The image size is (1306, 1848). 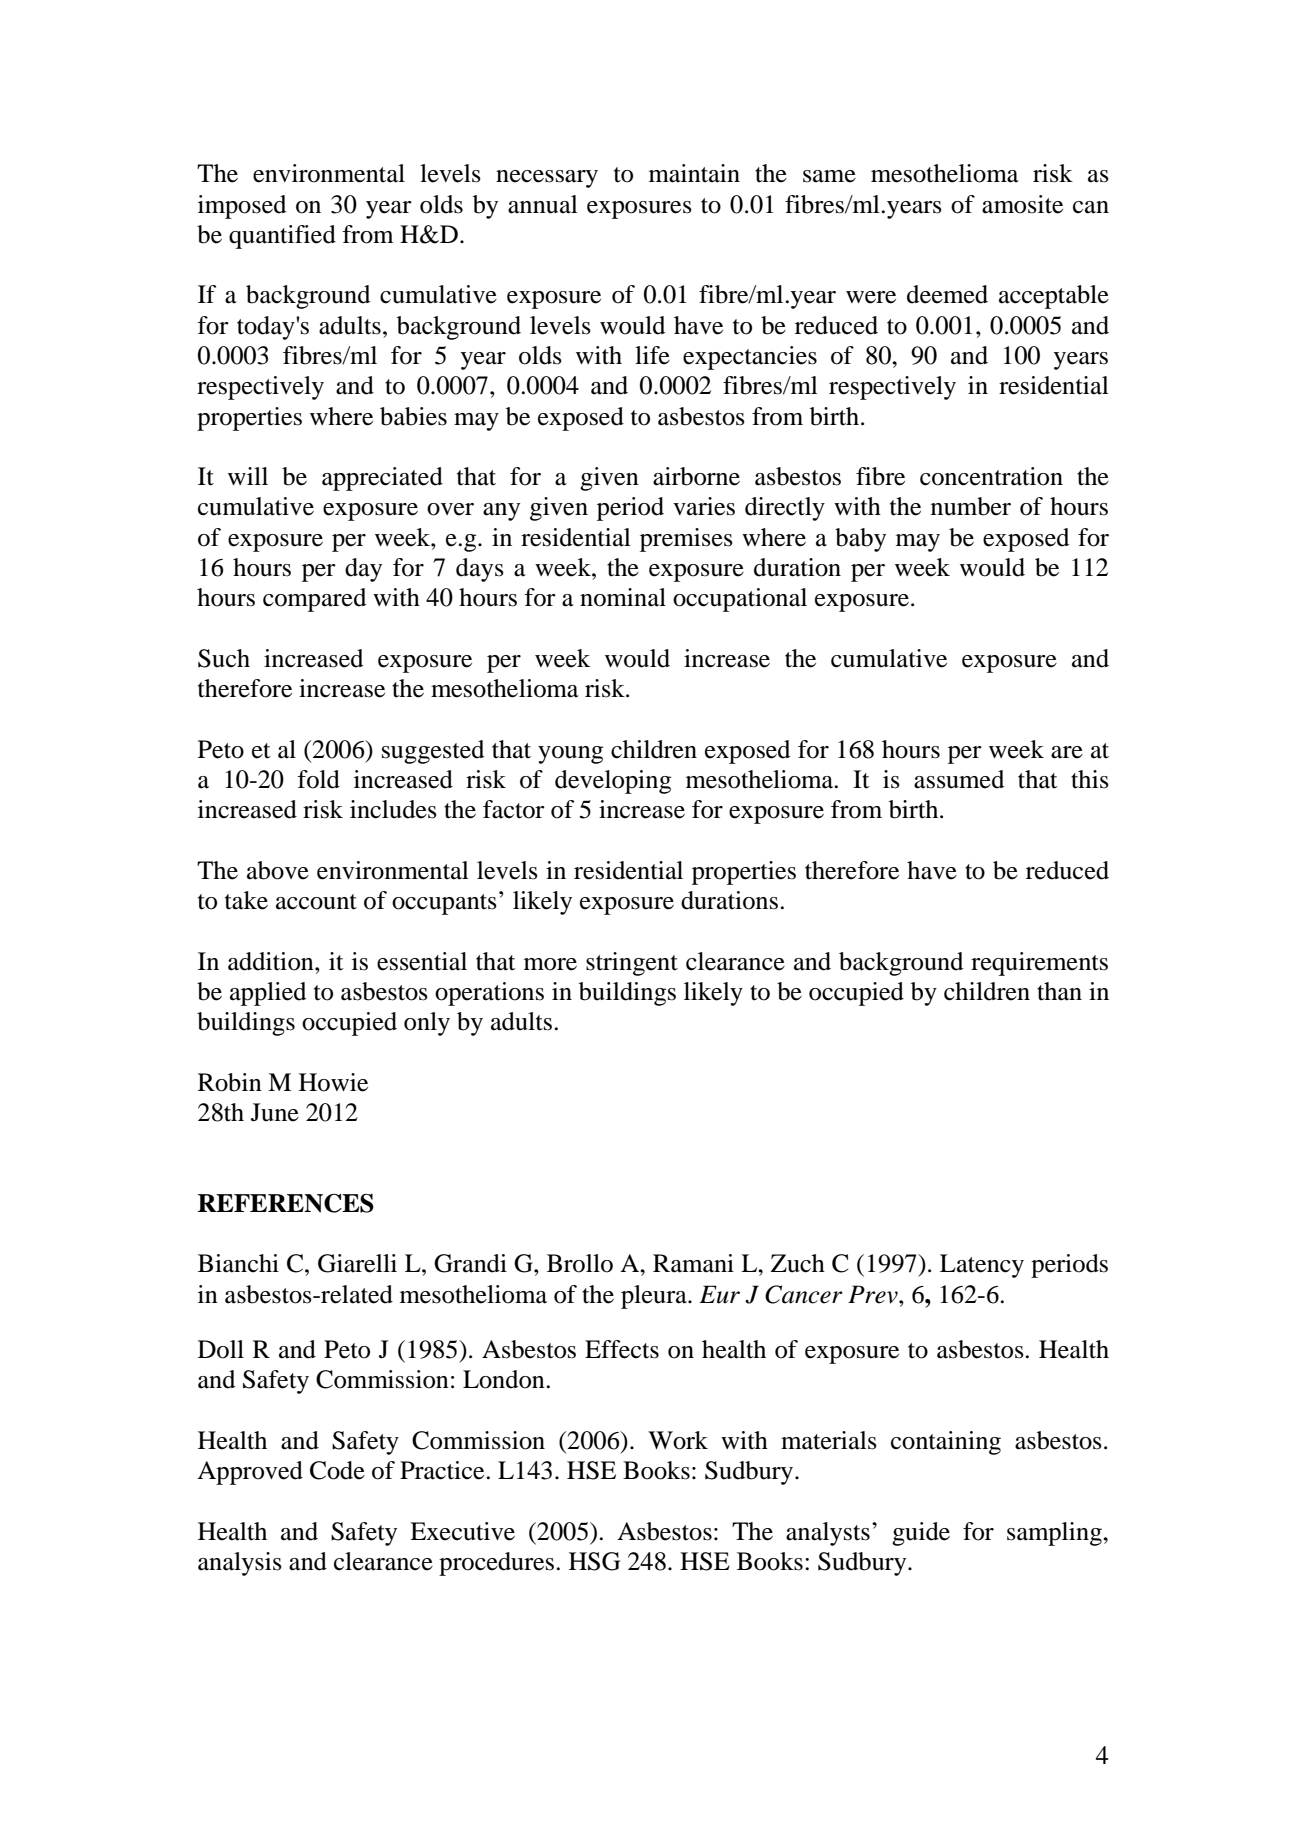 What do you see at coordinates (594, 1561) in the screenshot?
I see `HSG` at bounding box center [594, 1561].
